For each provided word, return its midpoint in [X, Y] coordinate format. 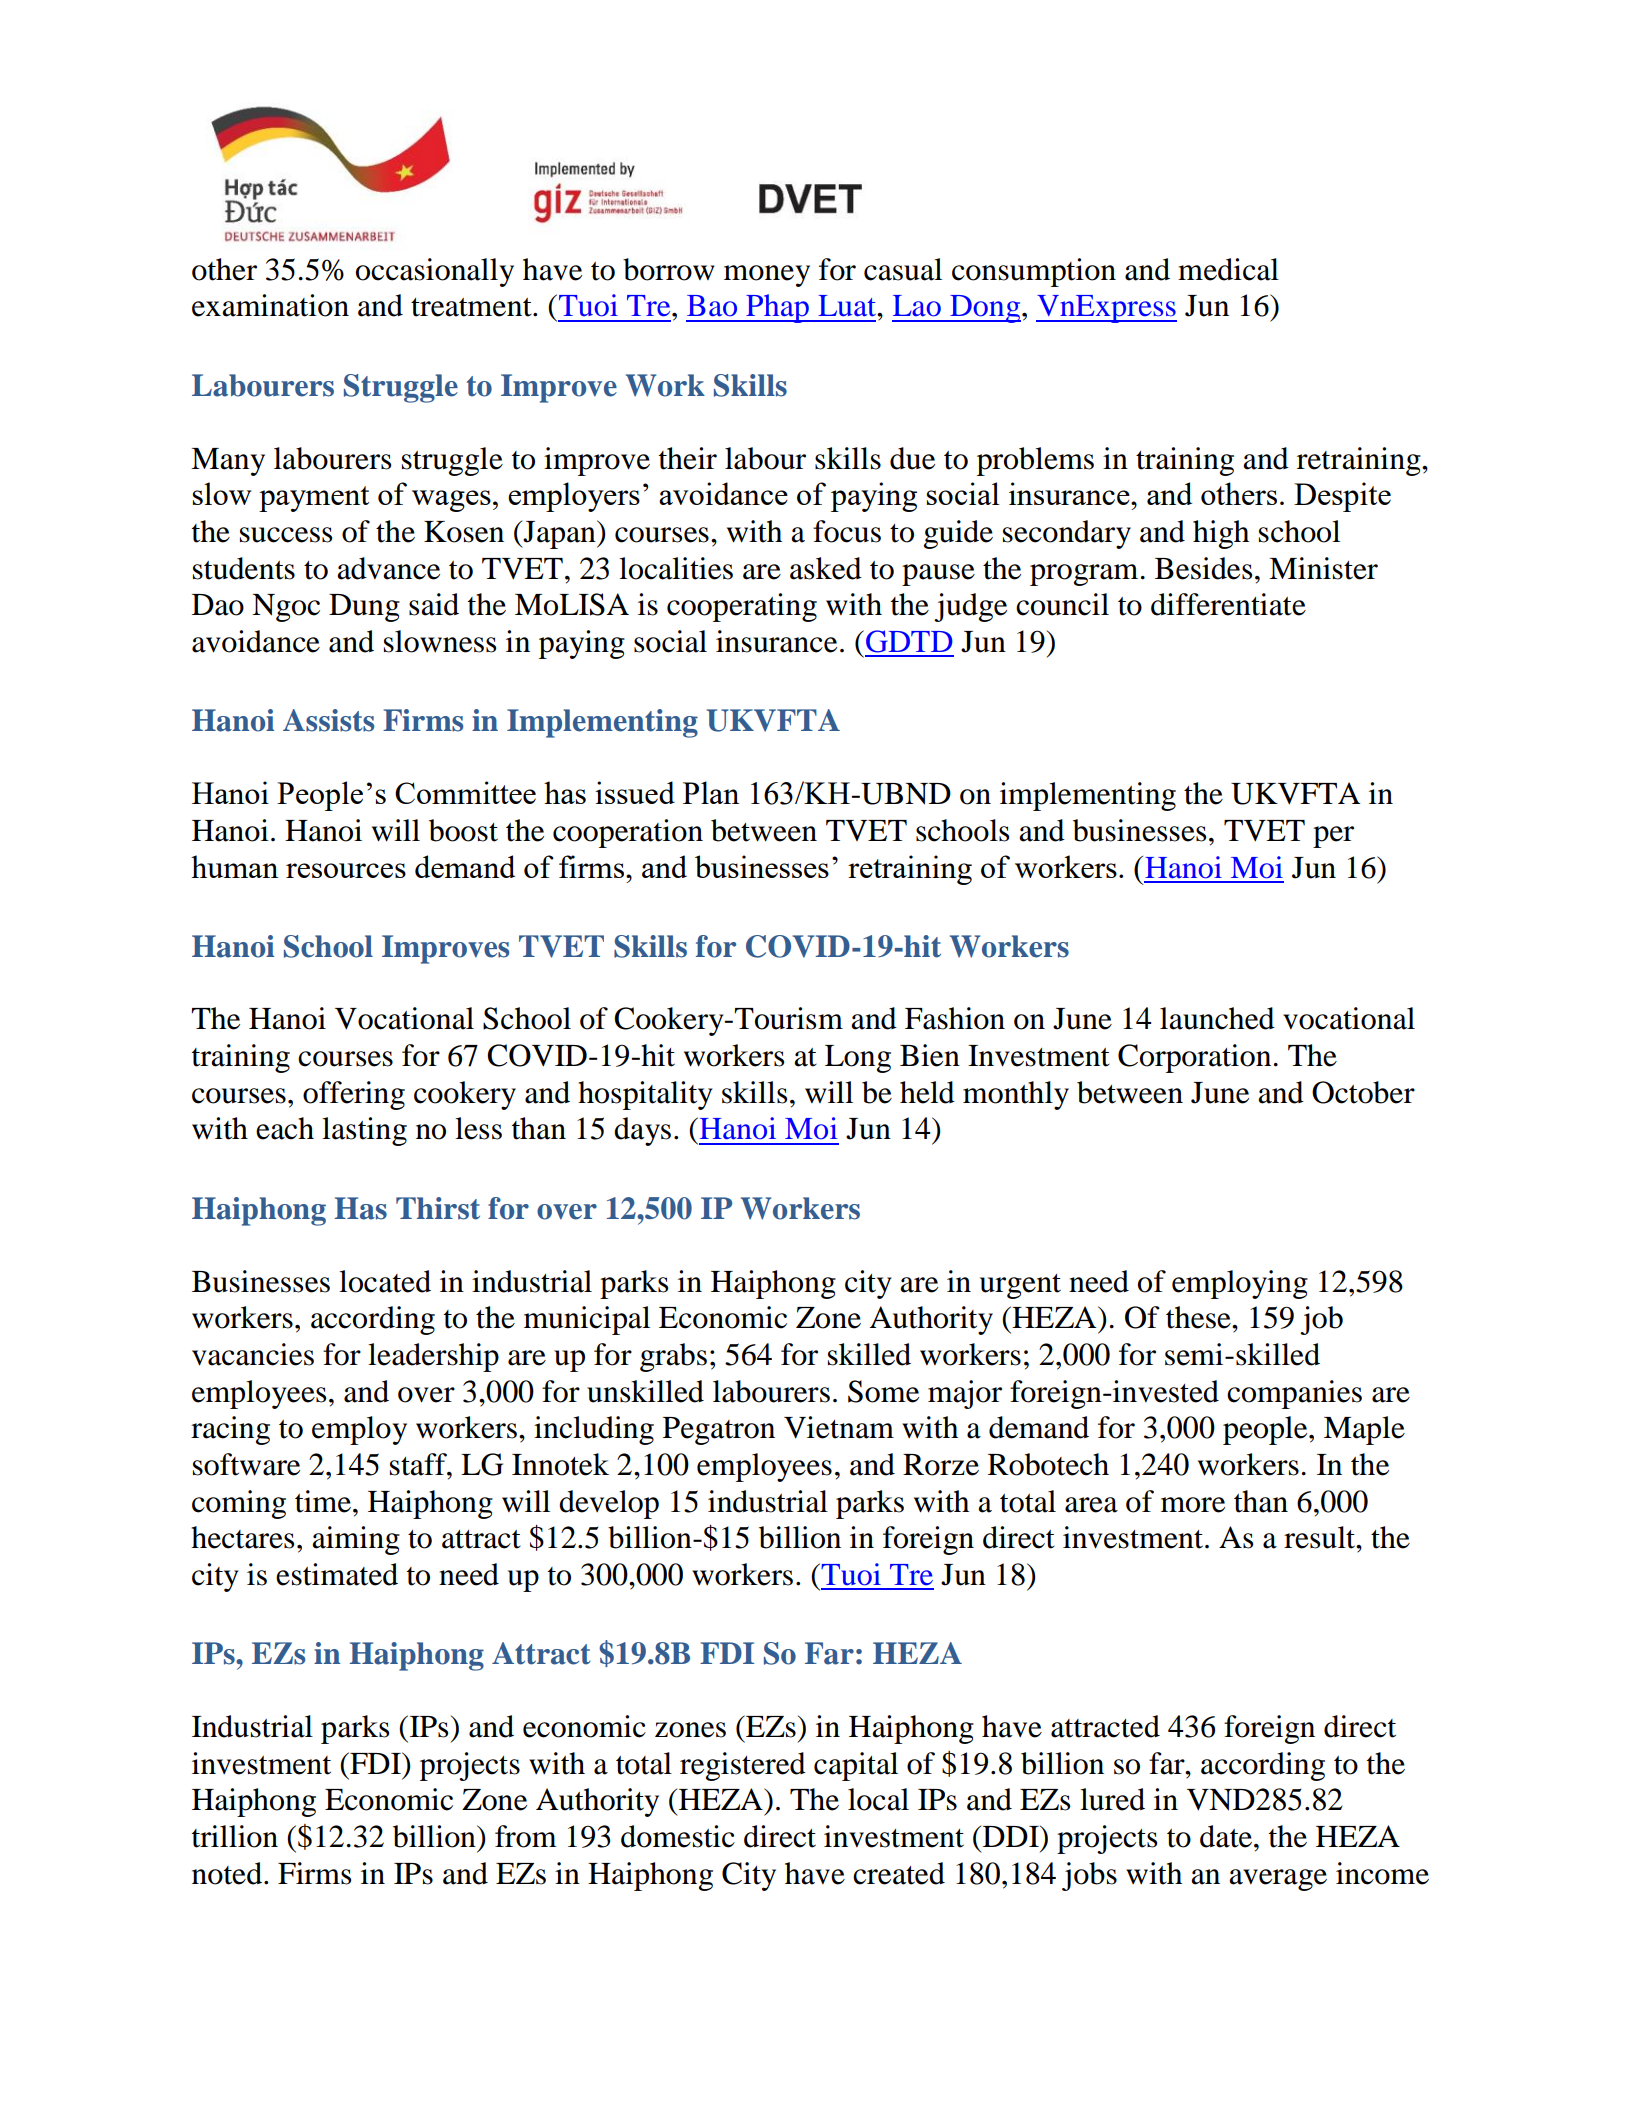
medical [1228, 269]
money [767, 276]
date [1227, 1836]
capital [856, 1766]
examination [270, 305]
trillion [235, 1836]
